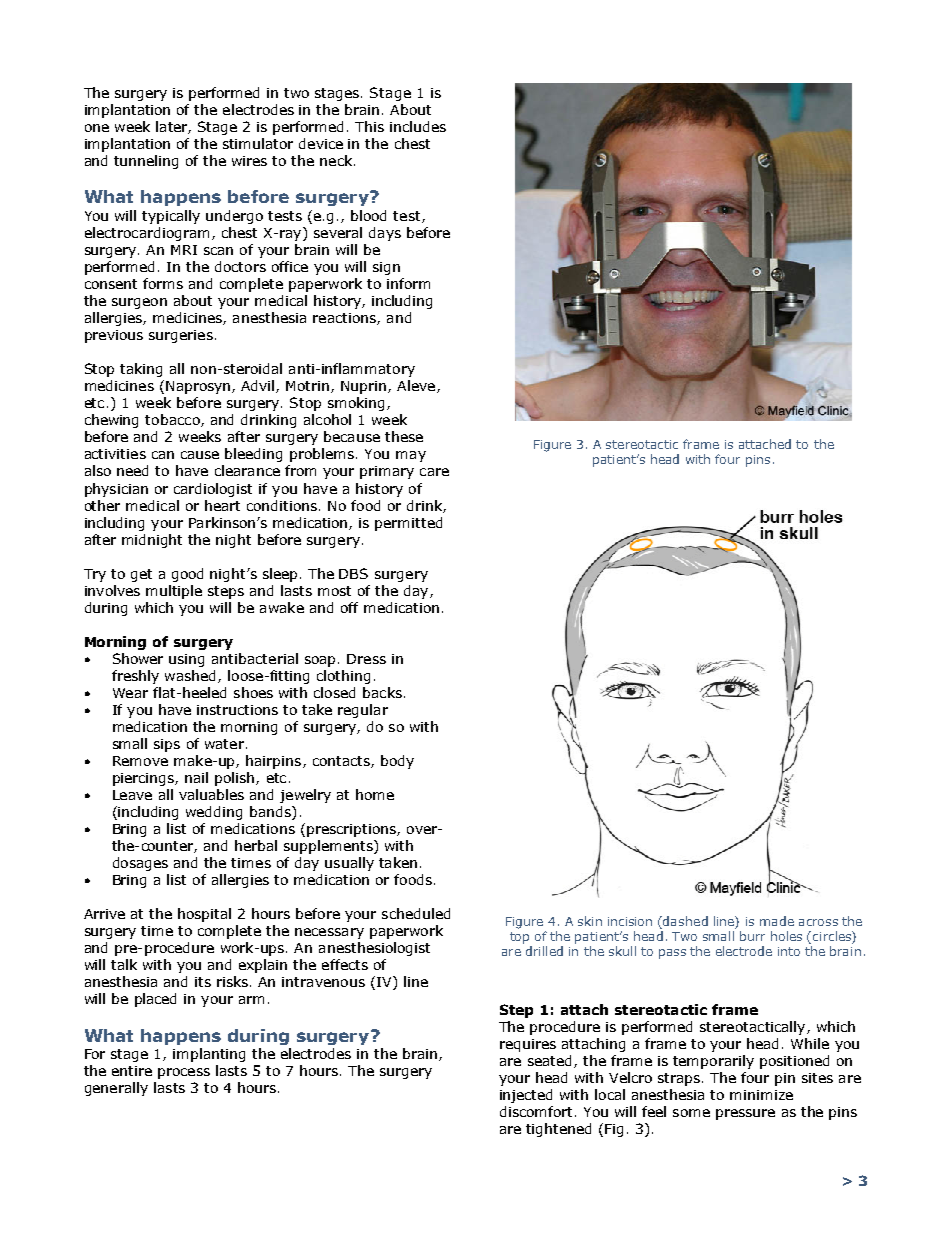 This page has width=952, height=1233. What do you see at coordinates (196, 777) in the page?
I see `nail` at bounding box center [196, 777].
